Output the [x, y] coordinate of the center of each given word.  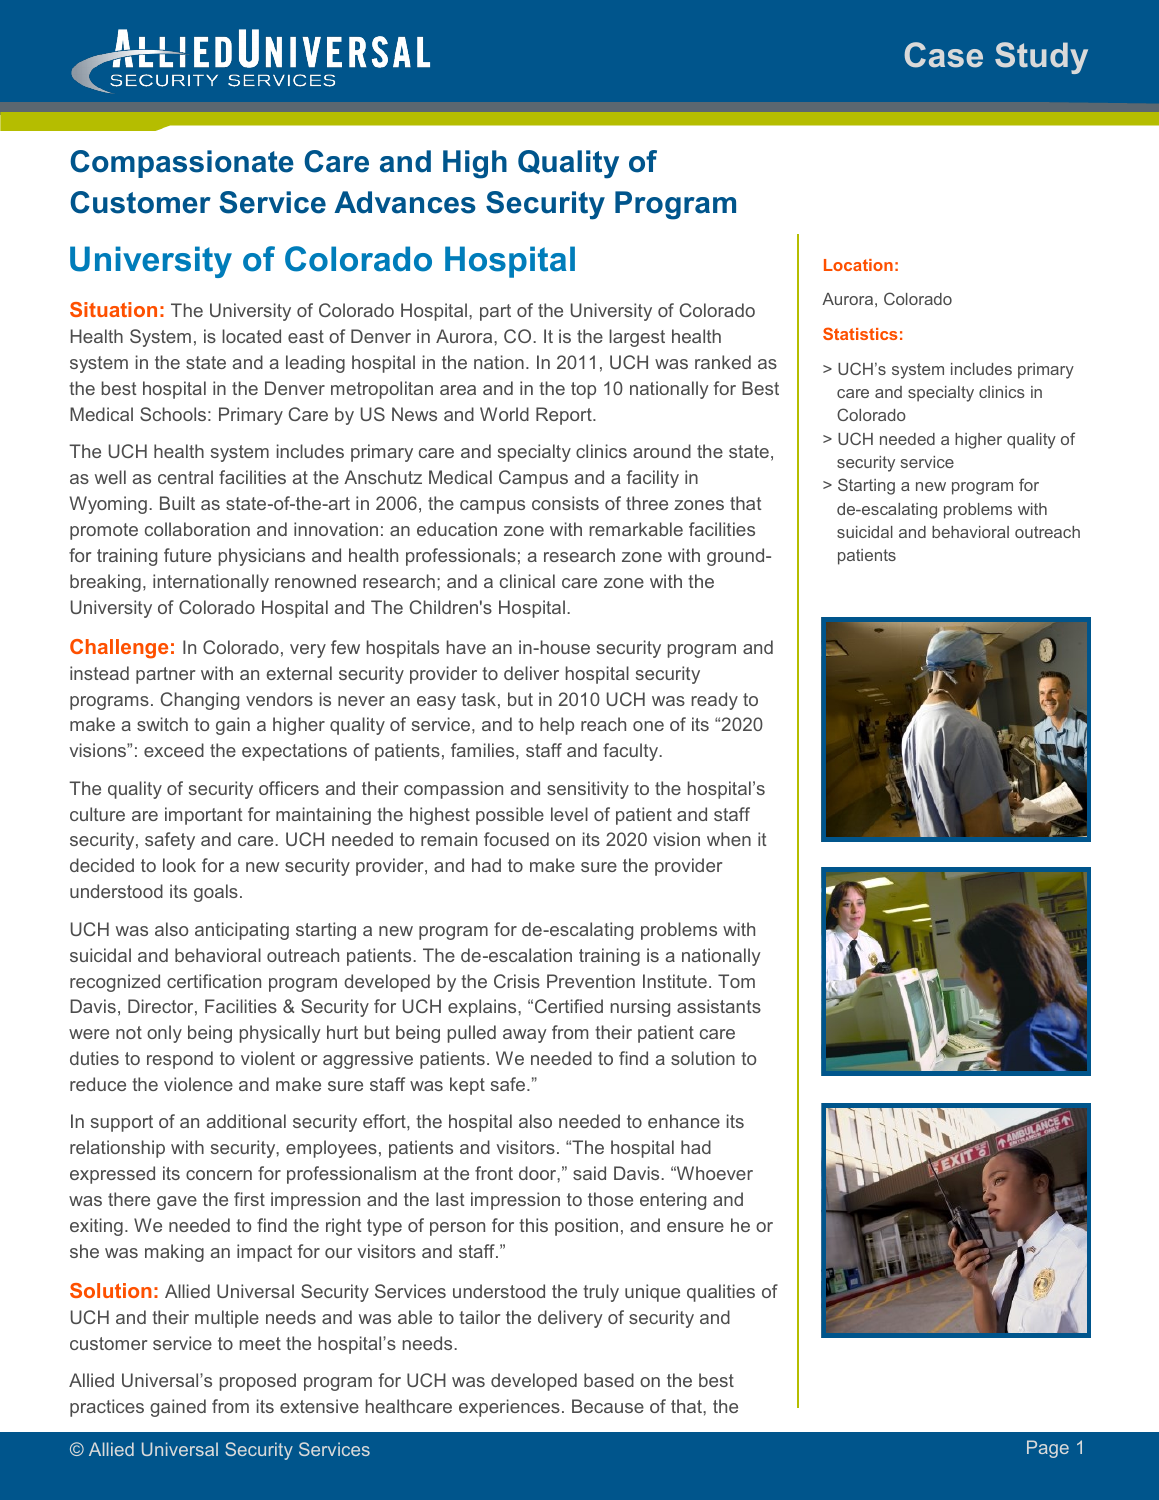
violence [198, 1084]
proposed [258, 1382]
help [557, 726]
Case [943, 55]
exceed [174, 750]
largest [637, 338]
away [525, 1036]
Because [608, 1406]
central [185, 477]
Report [565, 416]
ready [714, 701]
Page [1048, 1449]
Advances [405, 202]
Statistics [860, 333]
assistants [719, 1006]
